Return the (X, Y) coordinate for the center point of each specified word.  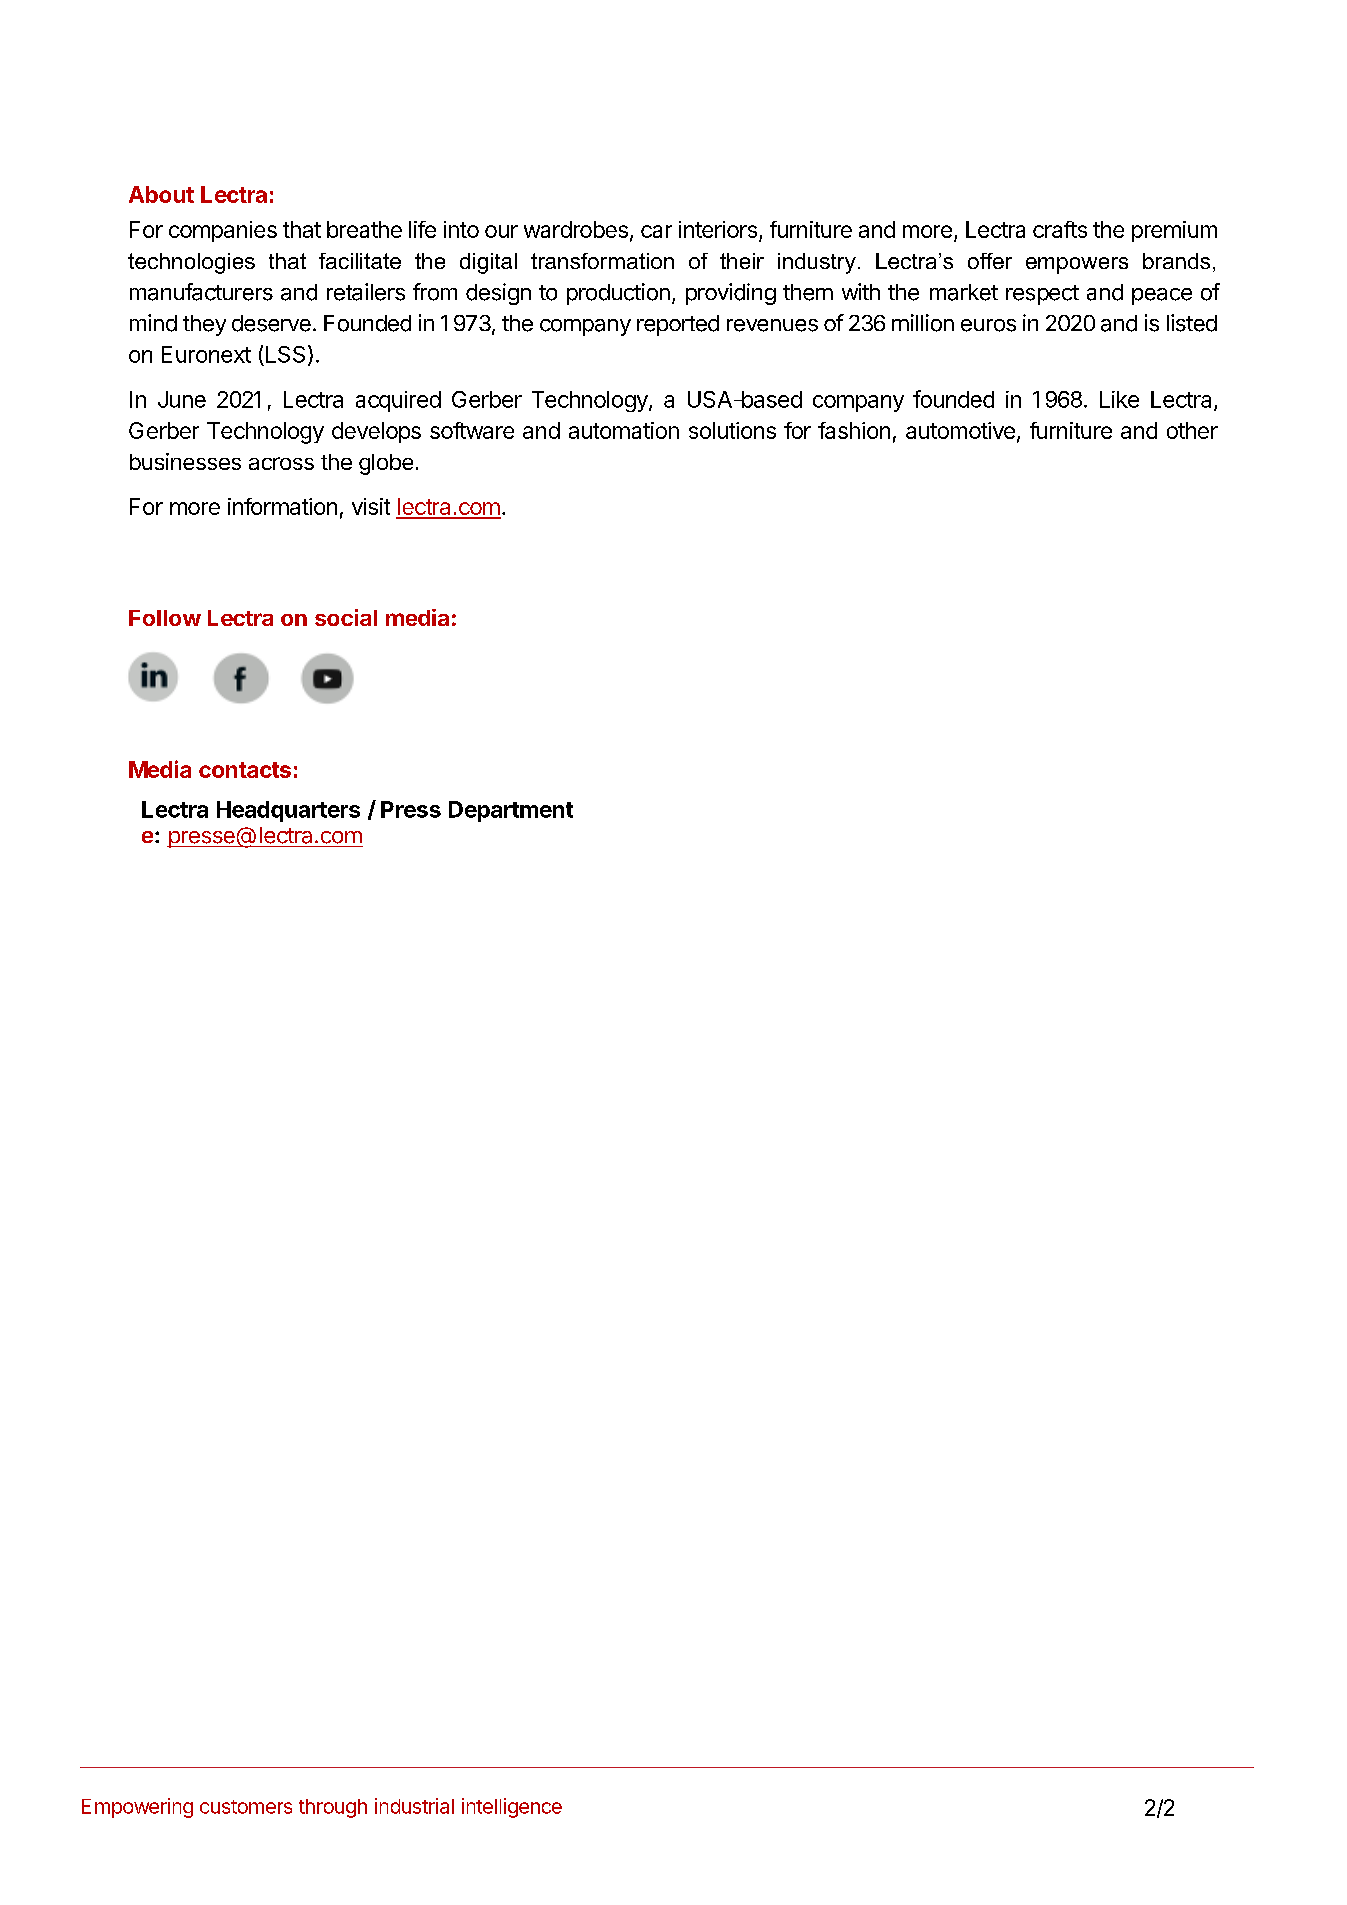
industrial (414, 1806)
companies (223, 231)
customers (246, 1807)
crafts (1060, 229)
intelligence (512, 1808)
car (656, 231)
